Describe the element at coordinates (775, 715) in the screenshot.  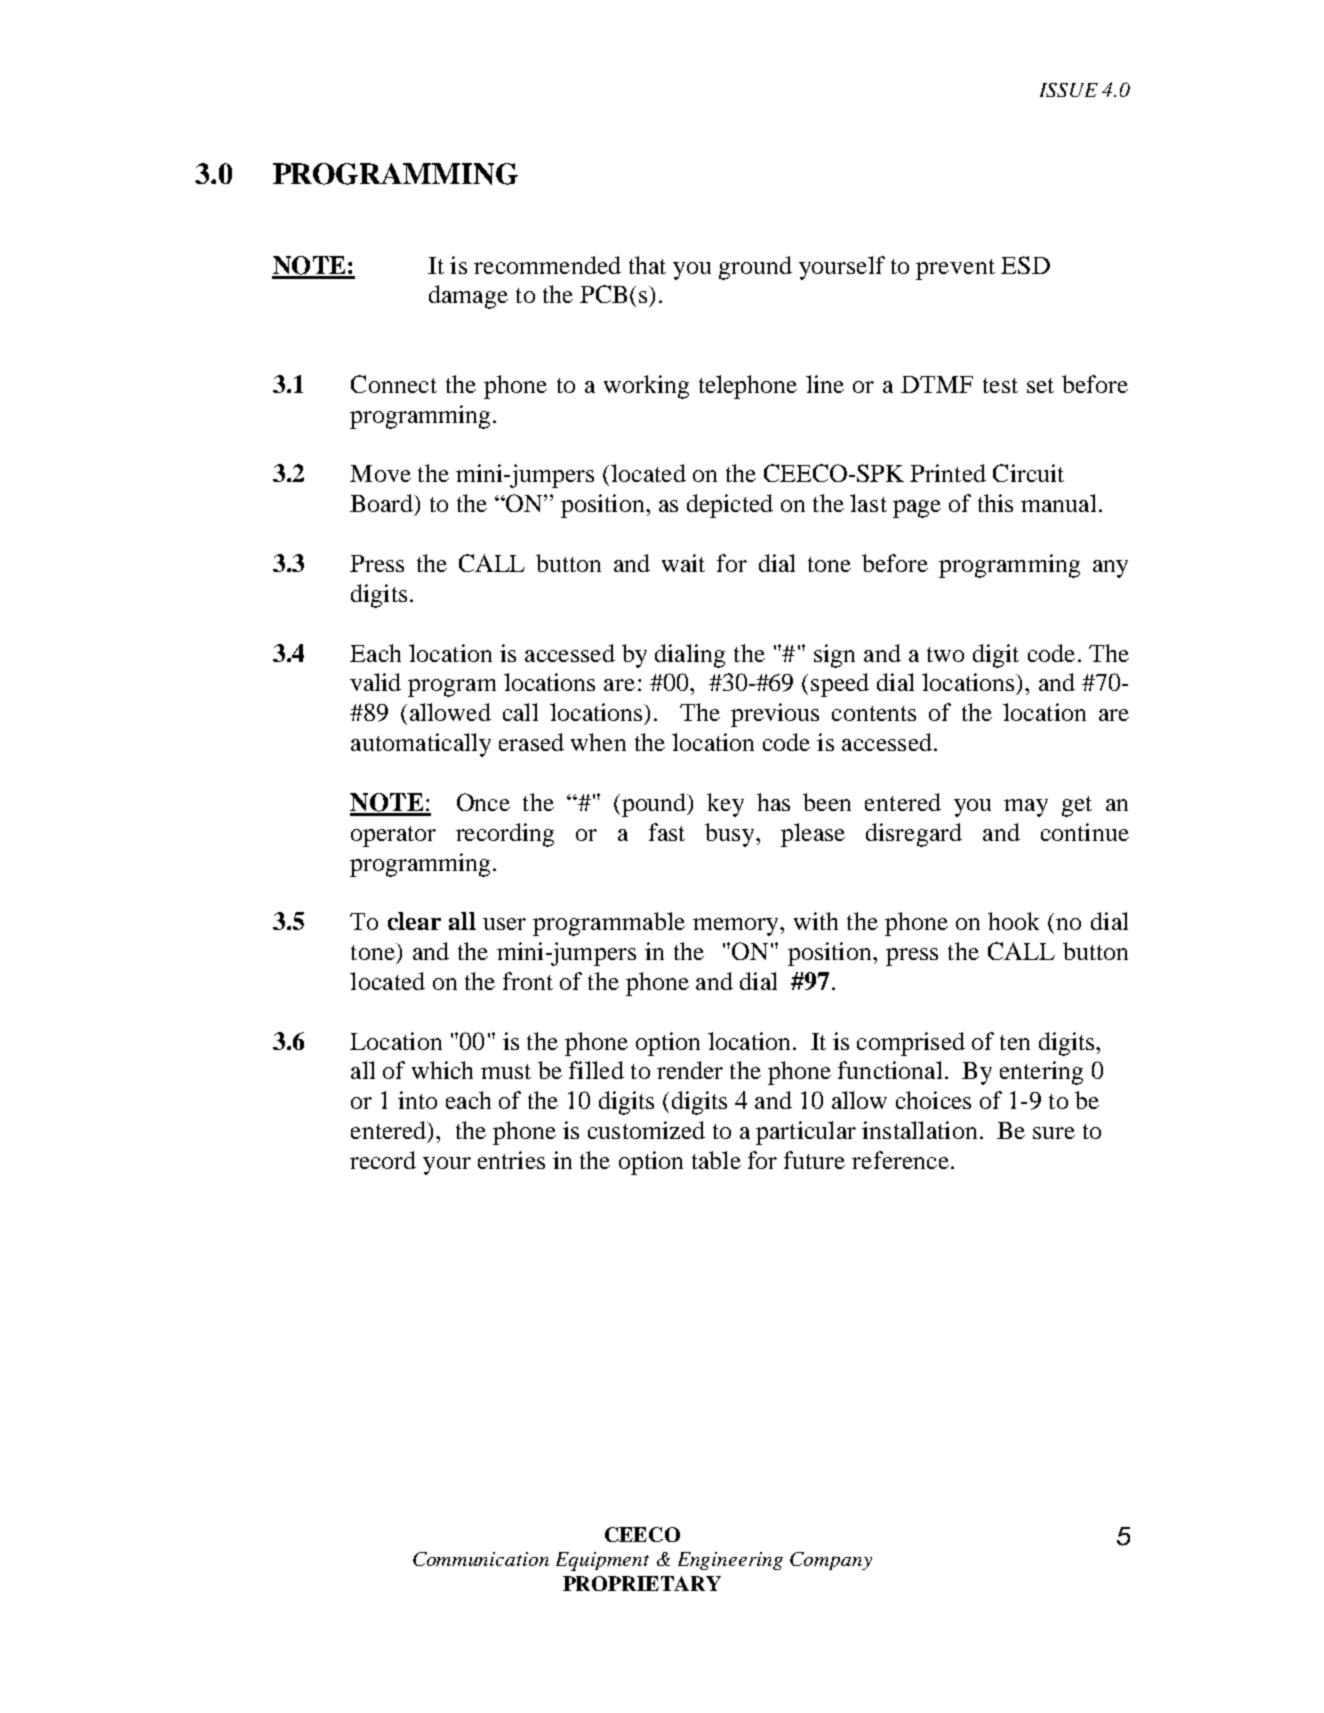
I see `previous` at that location.
